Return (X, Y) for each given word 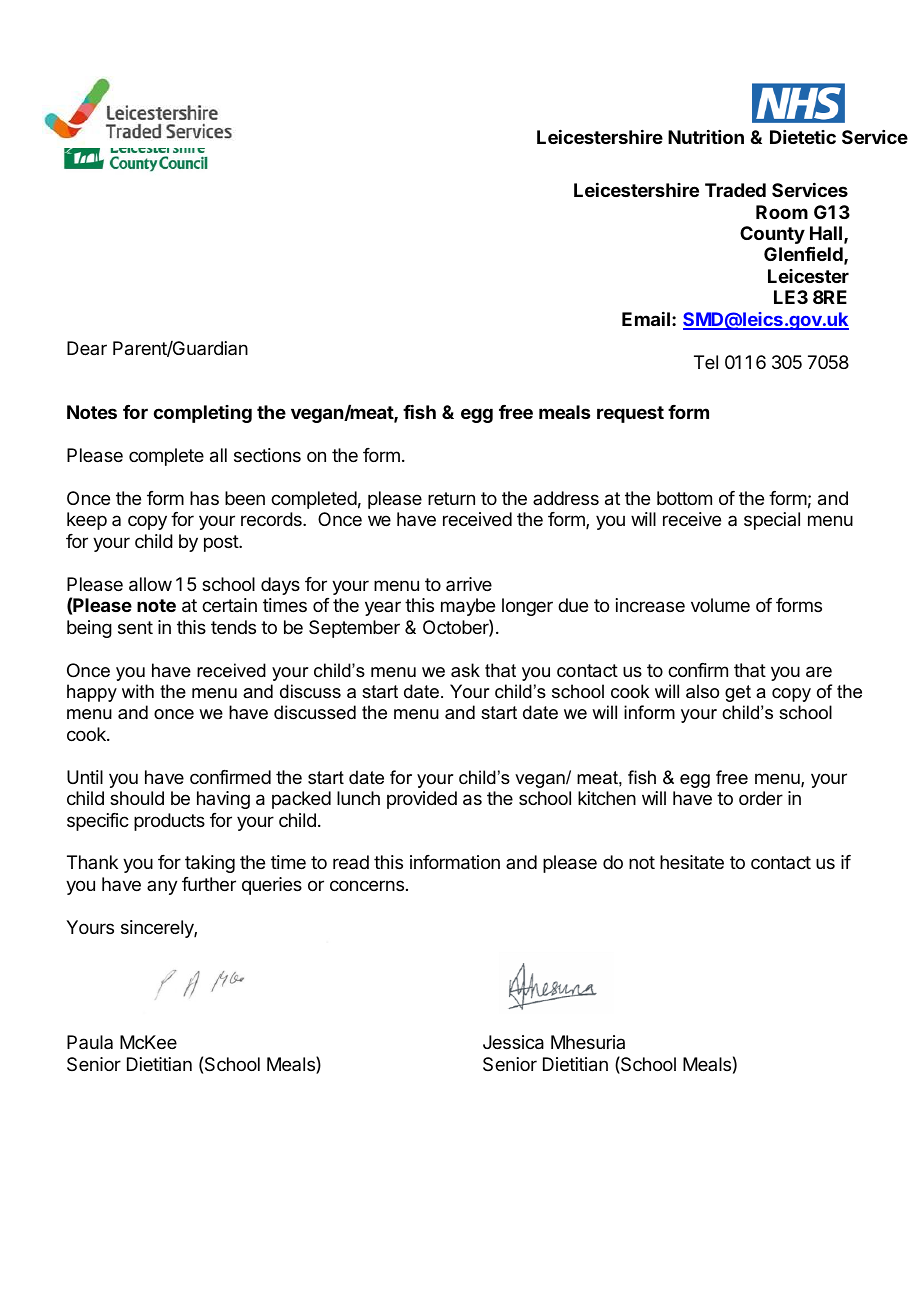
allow (150, 584)
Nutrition (706, 137)
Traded (735, 190)
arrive (469, 584)
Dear (87, 348)
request (630, 414)
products (169, 822)
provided (422, 800)
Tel (706, 362)
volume (720, 605)
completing (202, 414)
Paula (90, 1042)
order (761, 798)
